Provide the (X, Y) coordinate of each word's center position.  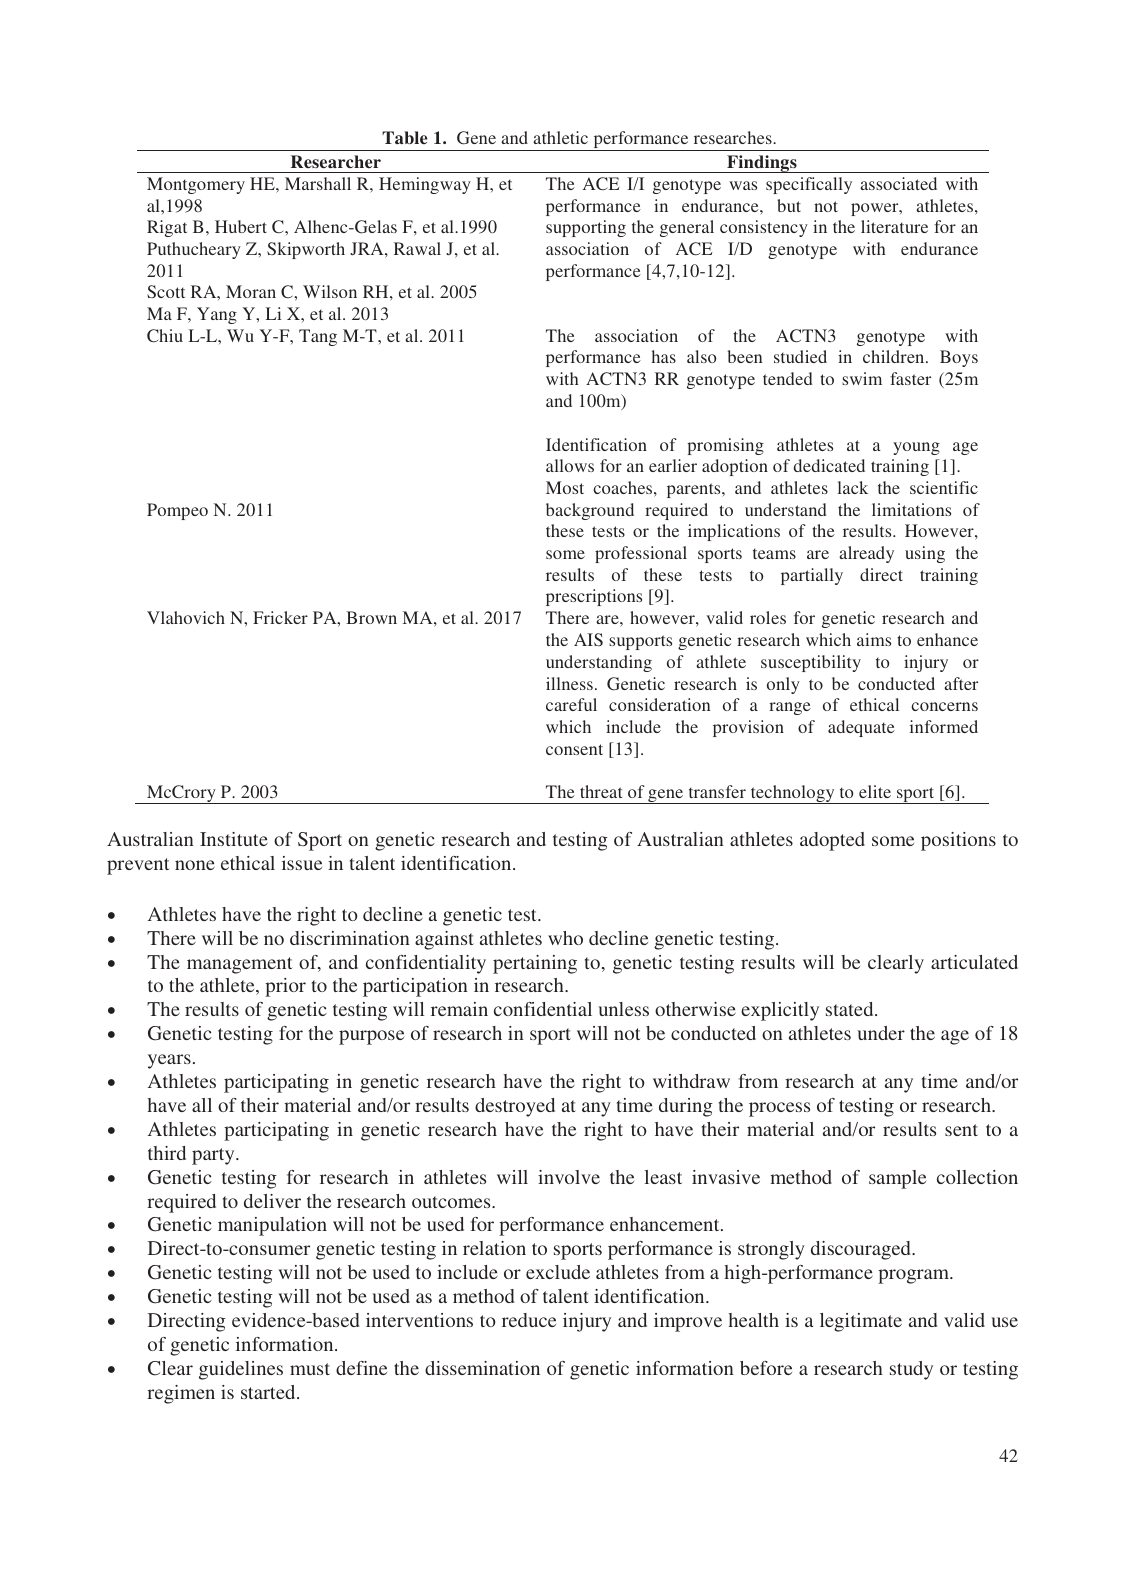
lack (853, 487)
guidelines (241, 1370)
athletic (560, 137)
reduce (529, 1320)
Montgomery (196, 185)
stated (851, 1009)
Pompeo (177, 511)
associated (898, 183)
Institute (234, 839)
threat (601, 791)
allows (570, 465)
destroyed (515, 1107)
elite (875, 791)
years (169, 1061)
